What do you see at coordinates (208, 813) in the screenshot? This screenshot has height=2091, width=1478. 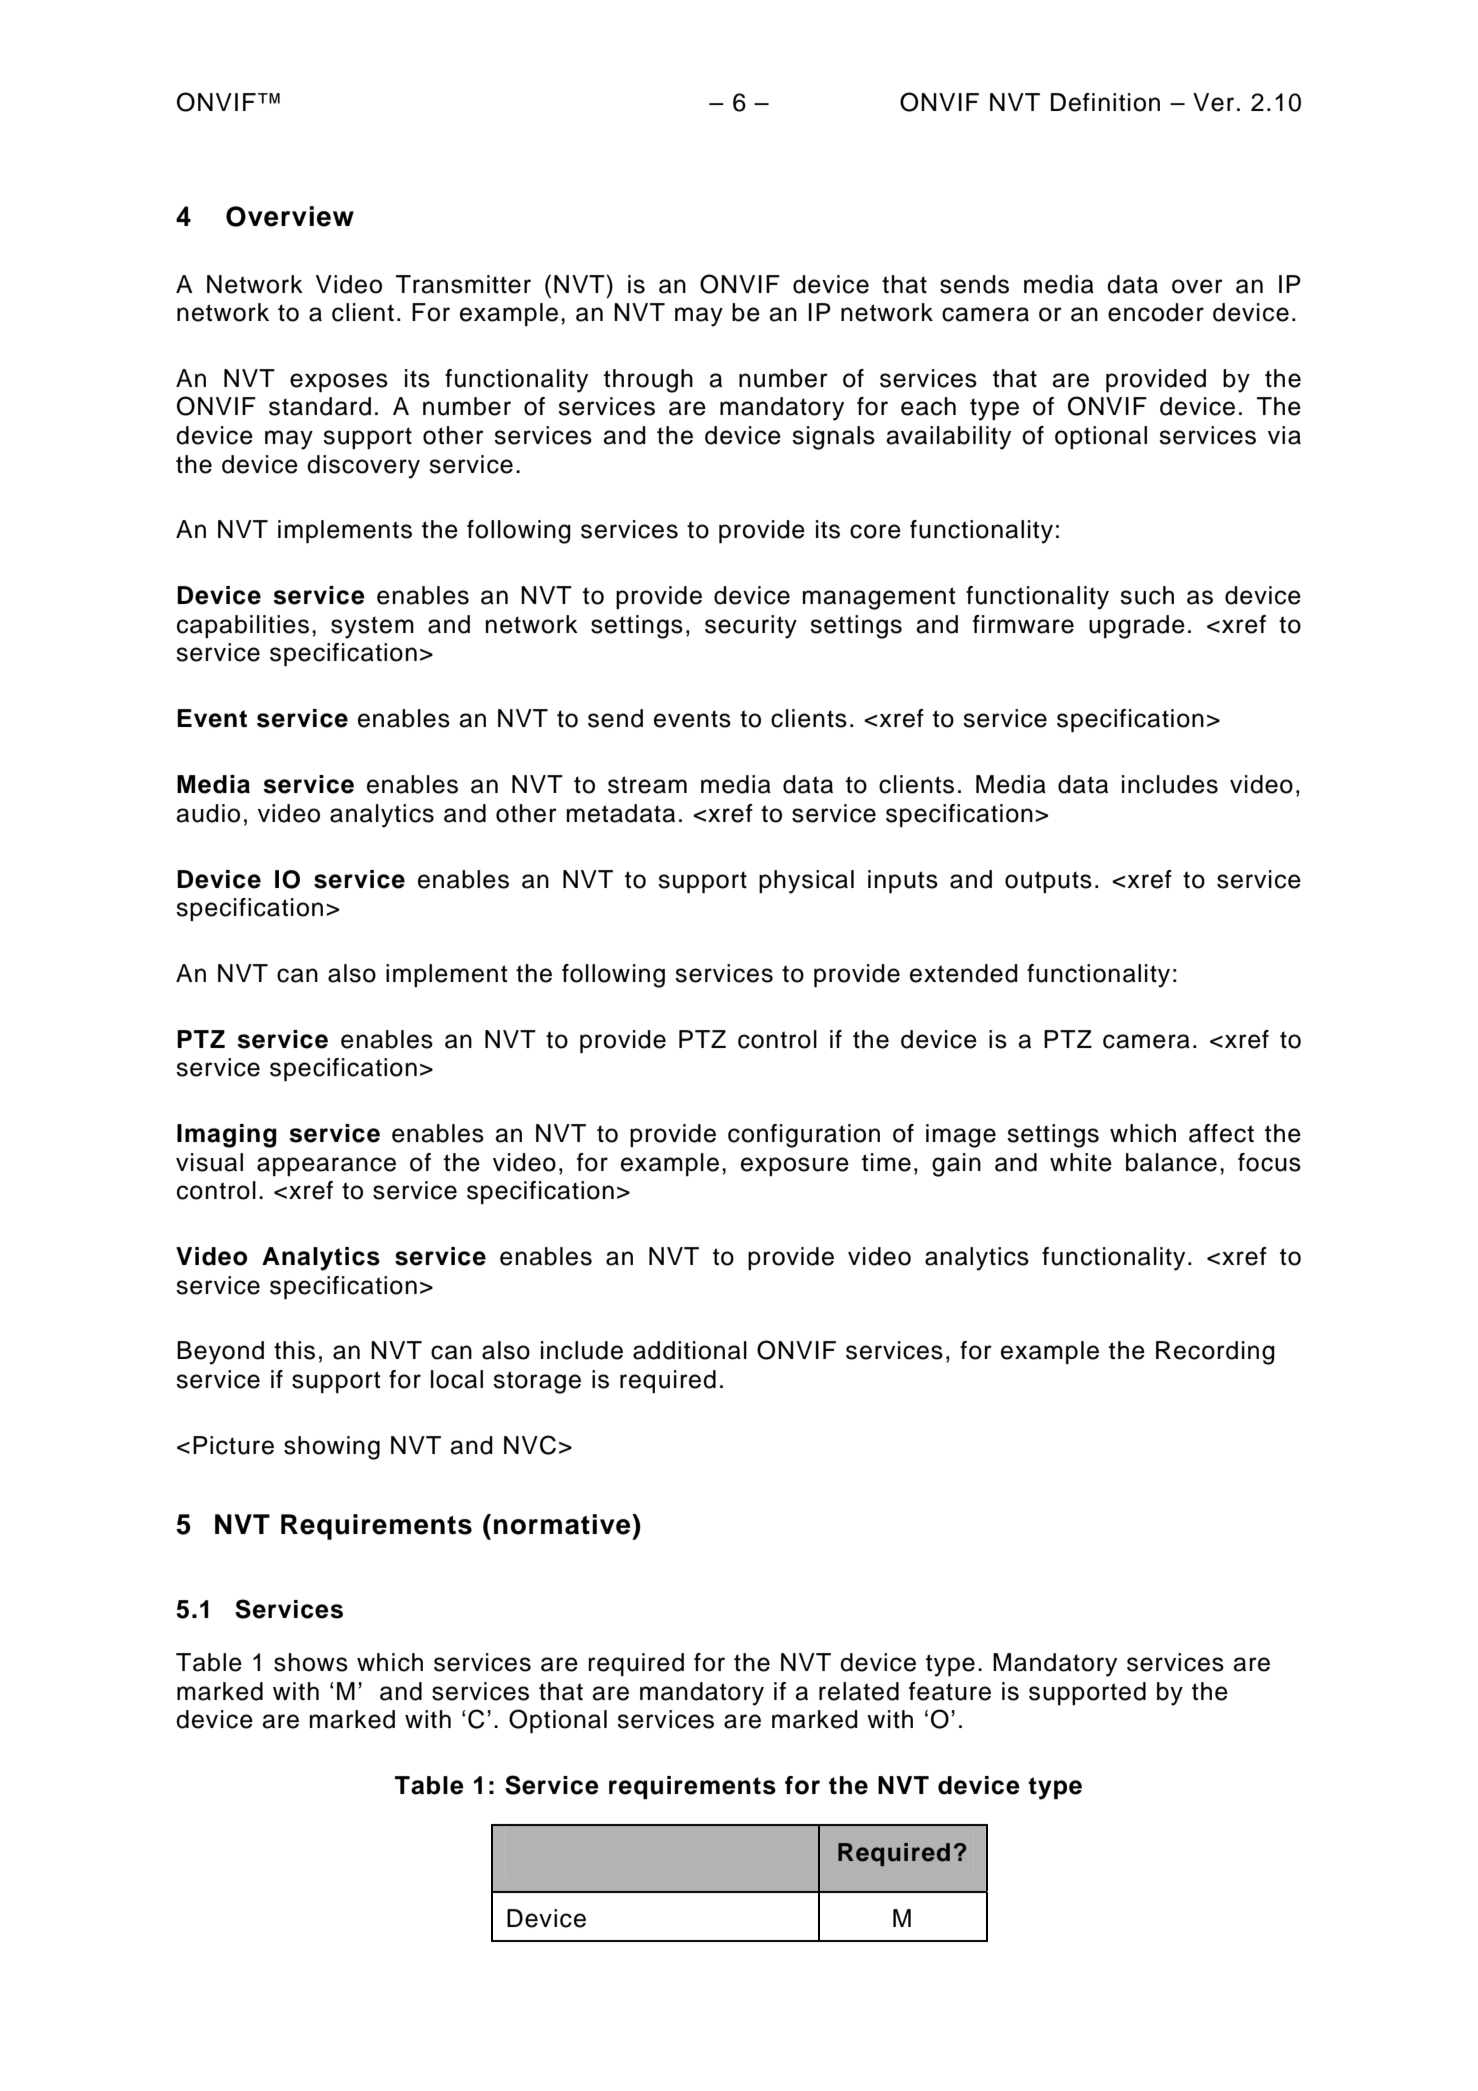 I see `audio` at bounding box center [208, 813].
